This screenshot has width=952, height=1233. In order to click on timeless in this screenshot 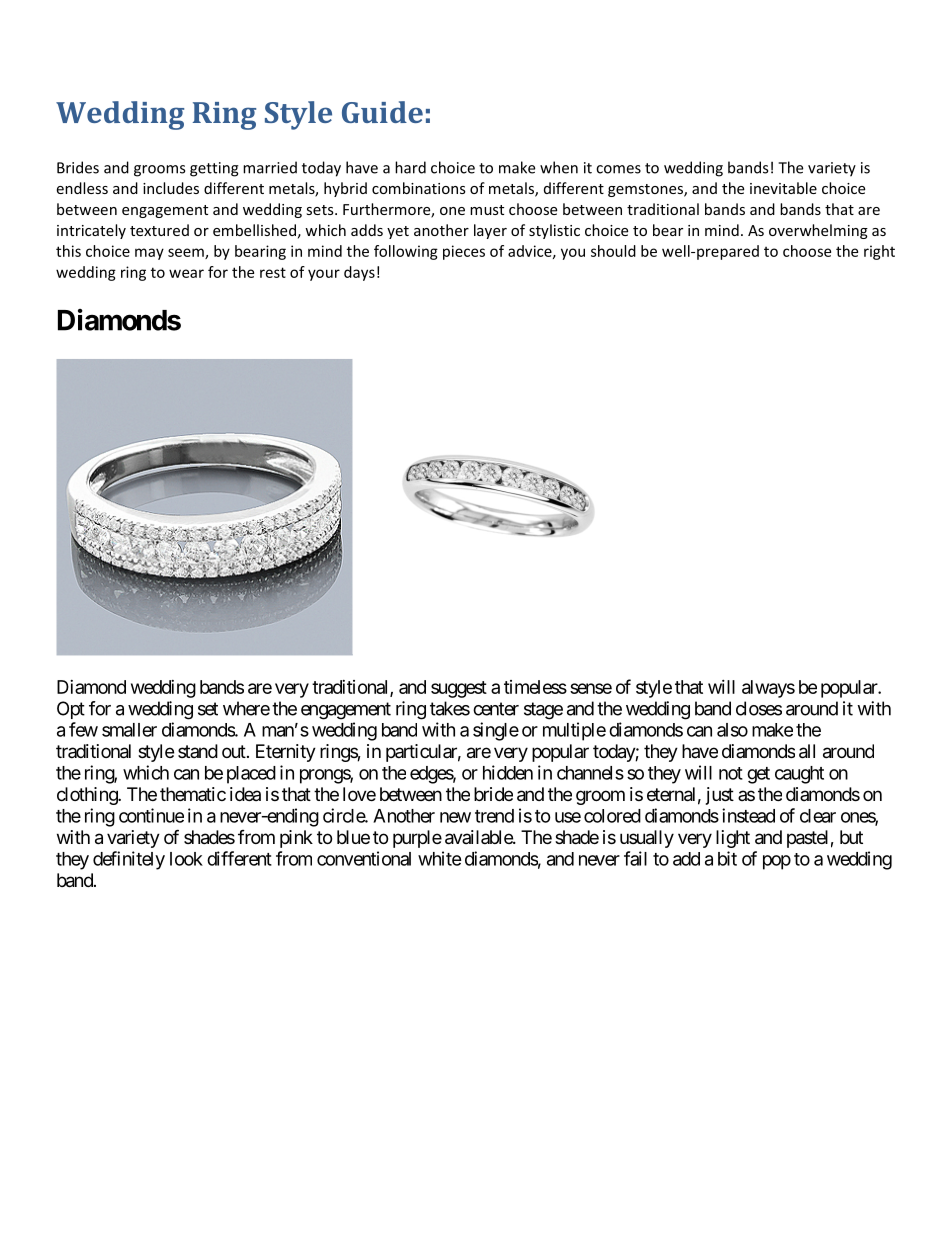, I will do `click(535, 687)`.
